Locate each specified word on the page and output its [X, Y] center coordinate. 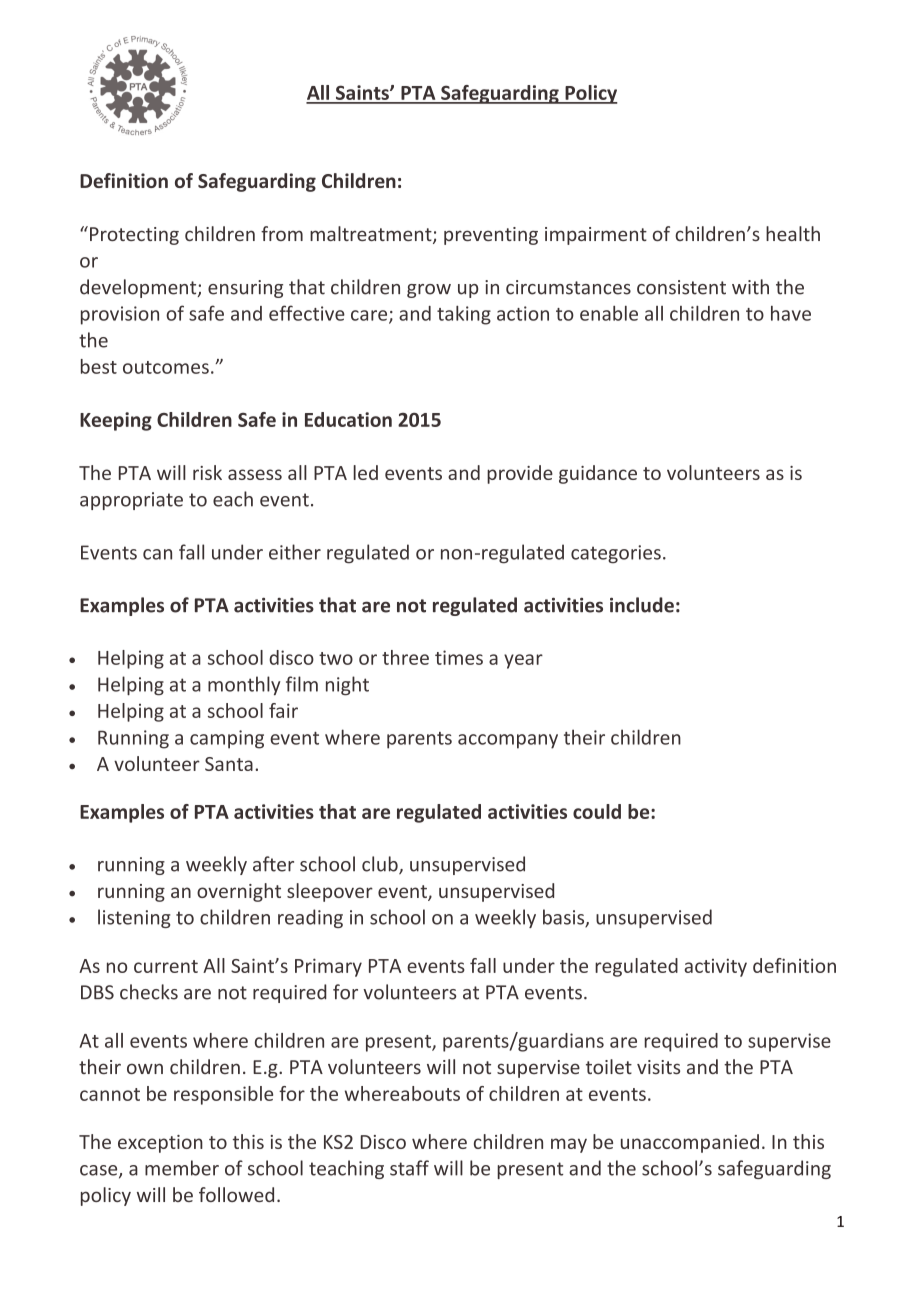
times [459, 657]
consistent [681, 287]
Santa [229, 764]
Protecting [134, 236]
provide [520, 474]
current [166, 966]
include [642, 605]
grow [429, 291]
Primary [328, 967]
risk [207, 472]
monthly [244, 686]
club [381, 865]
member [182, 1168]
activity [715, 967]
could [597, 811]
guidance [598, 474]
